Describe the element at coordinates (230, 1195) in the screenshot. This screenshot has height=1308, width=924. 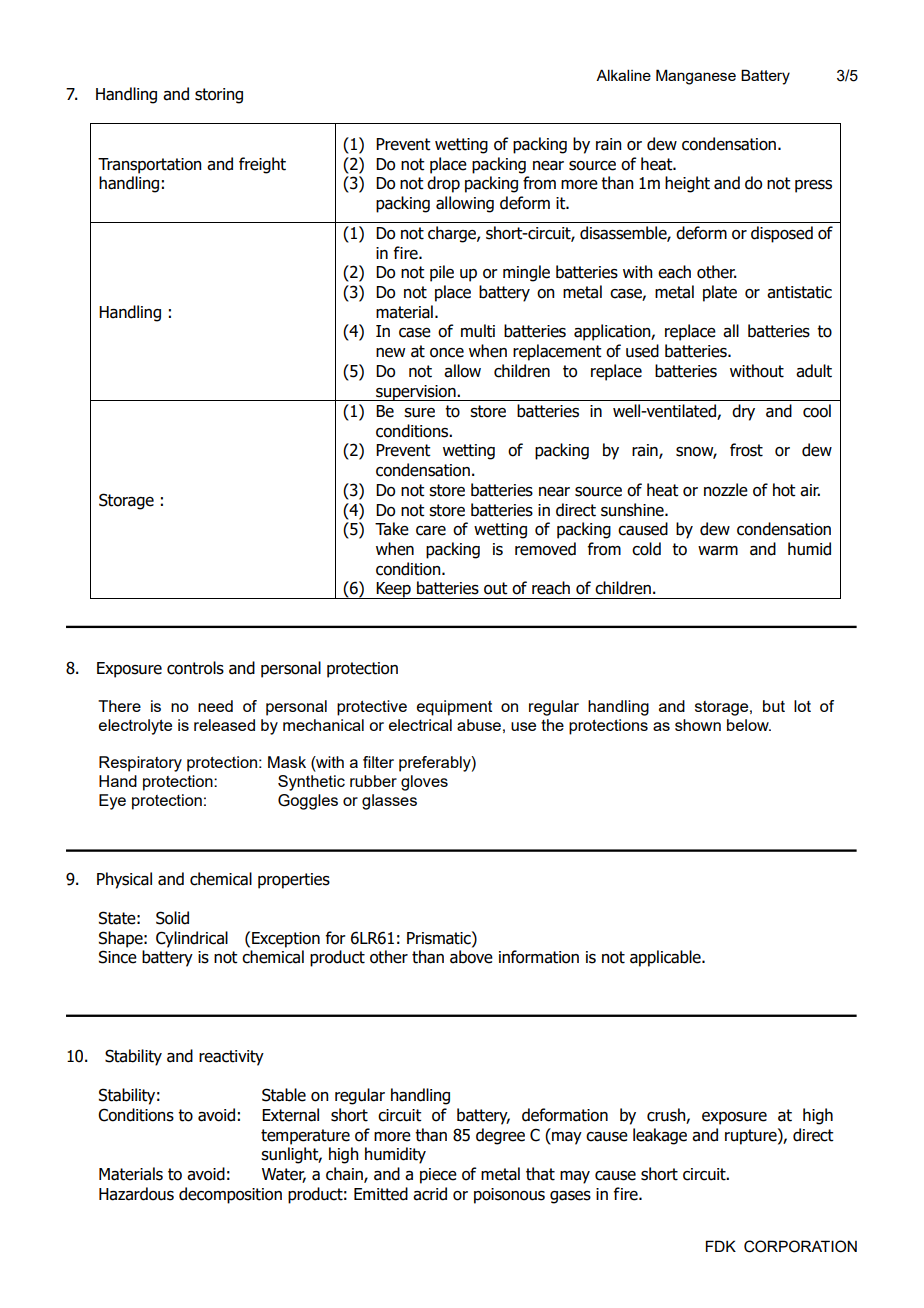
I see `decomposition` at that location.
